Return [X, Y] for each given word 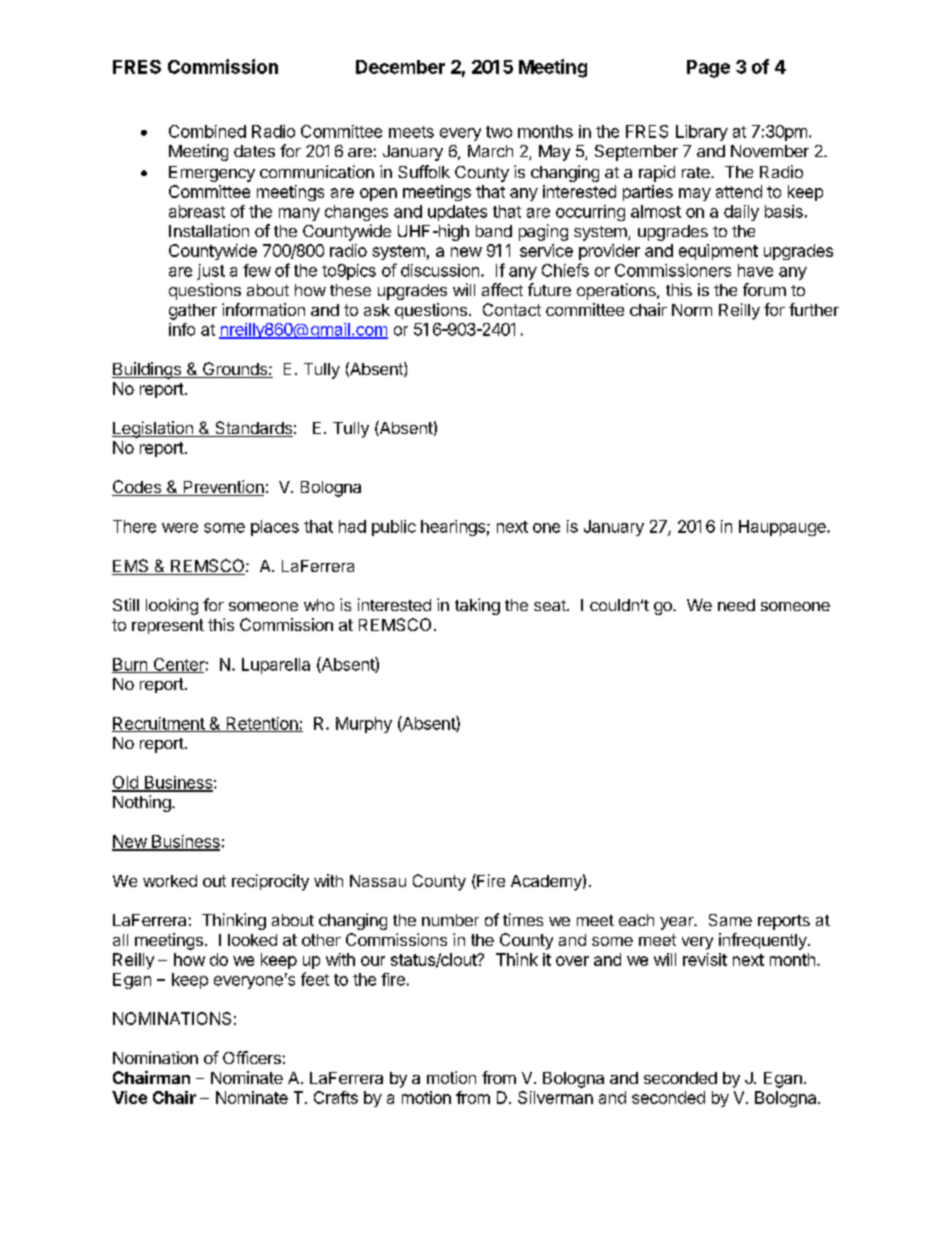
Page [708, 69]
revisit [705, 959]
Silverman [555, 1097]
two [499, 132]
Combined [207, 131]
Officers [252, 1057]
